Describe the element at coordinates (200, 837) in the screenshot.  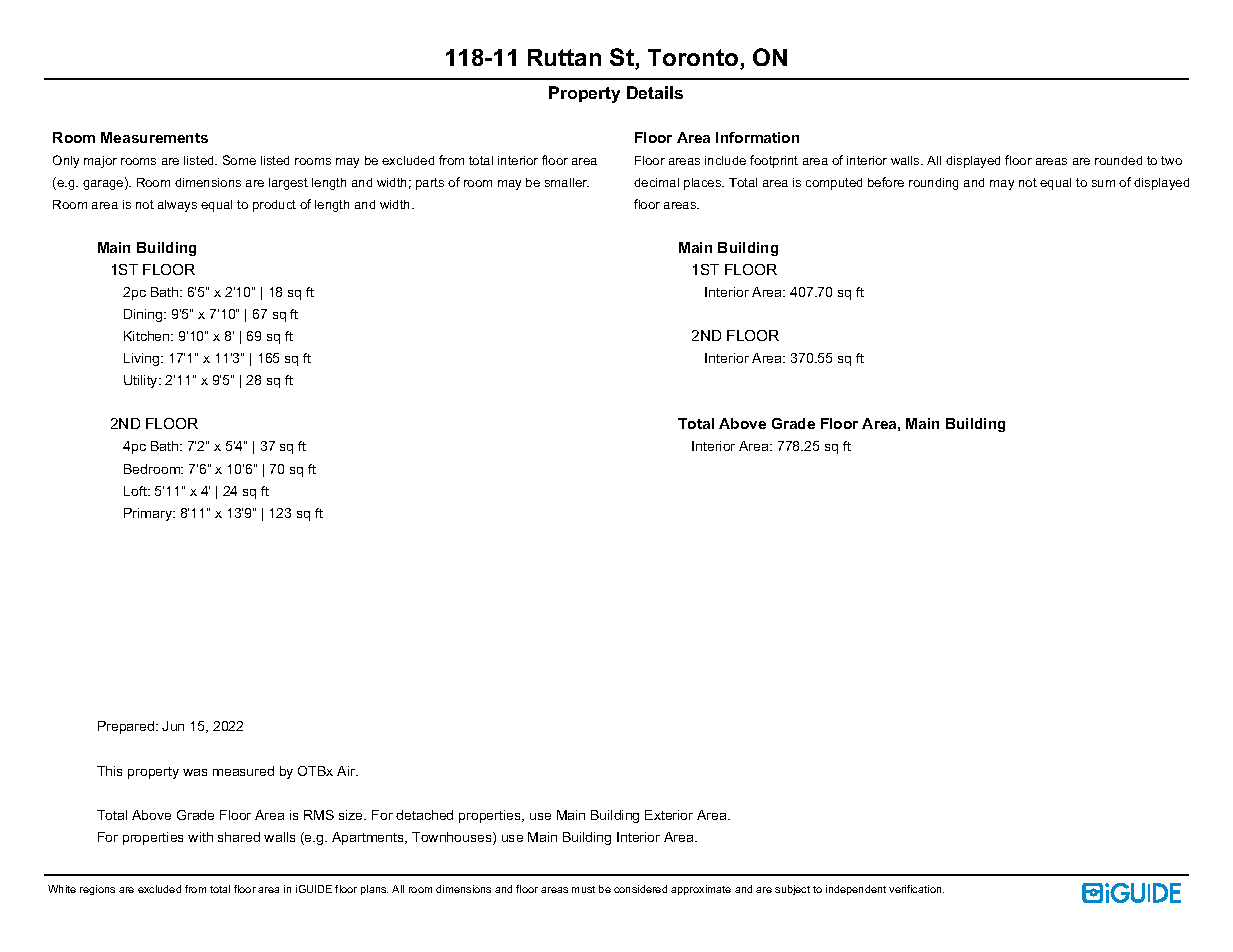
I see `with` at that location.
